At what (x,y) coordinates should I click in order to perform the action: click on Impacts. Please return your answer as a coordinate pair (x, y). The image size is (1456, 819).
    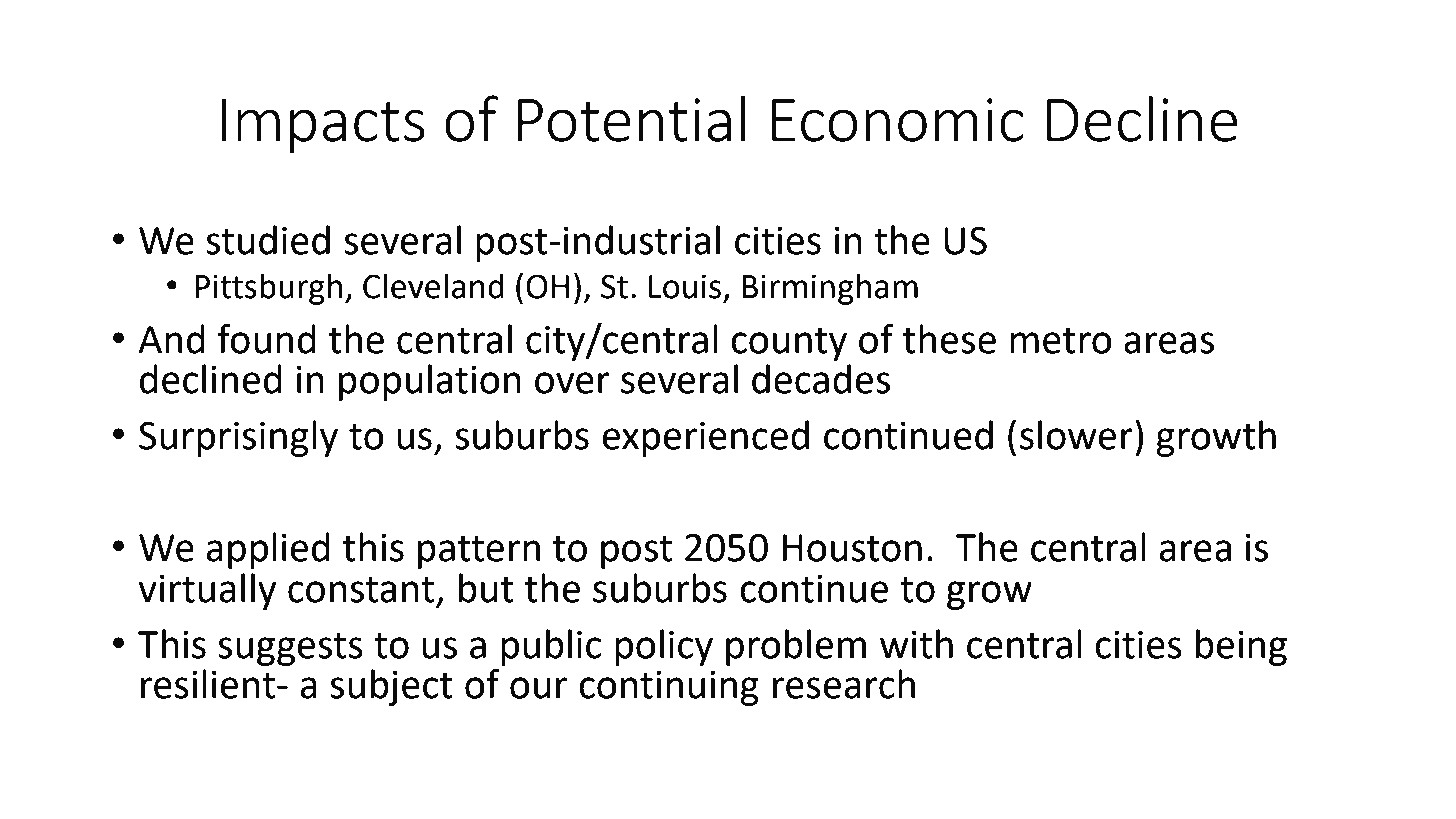
    Looking at the image, I should click on (323, 125).
